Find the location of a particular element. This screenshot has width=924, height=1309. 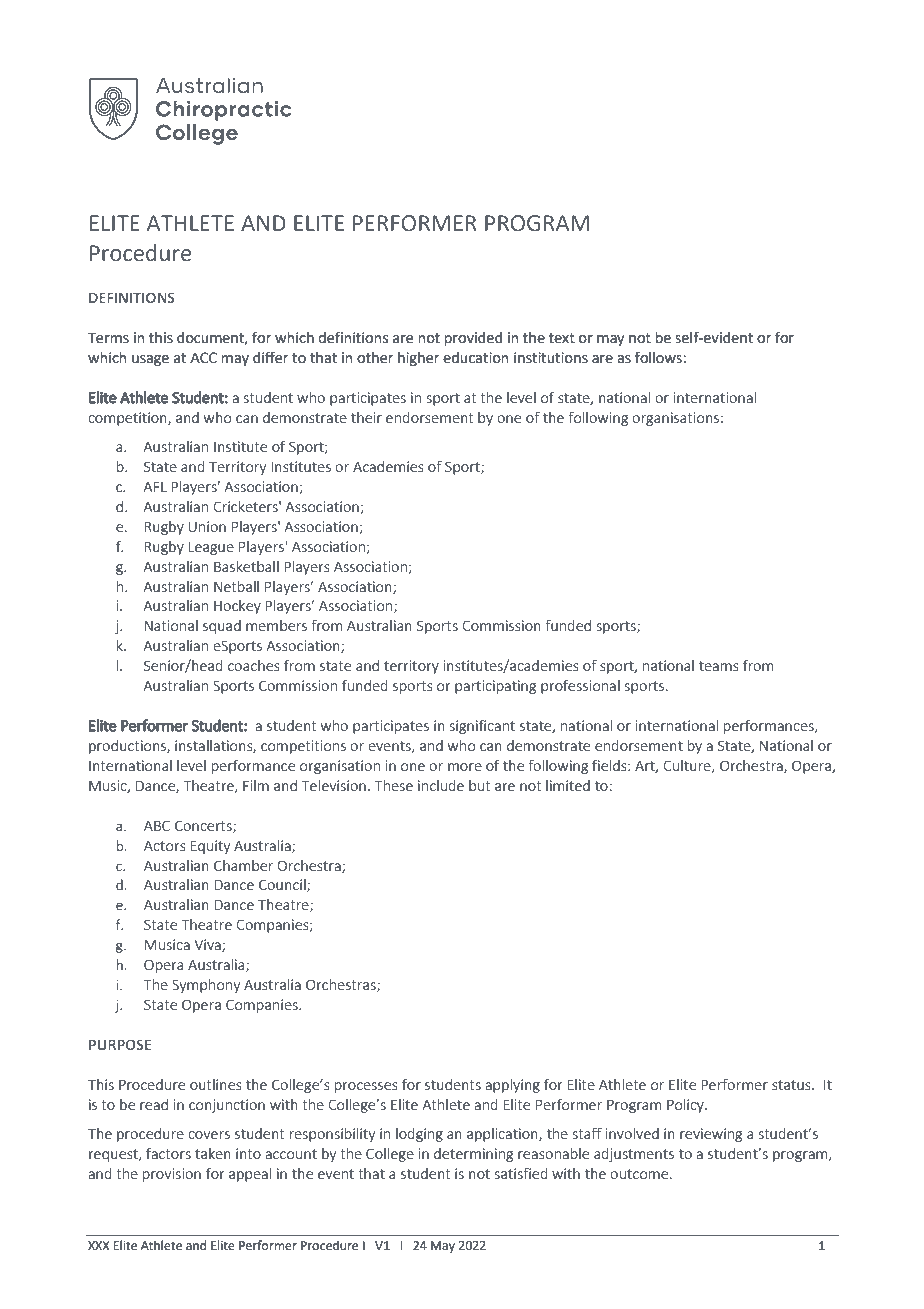

fields is located at coordinates (610, 765).
